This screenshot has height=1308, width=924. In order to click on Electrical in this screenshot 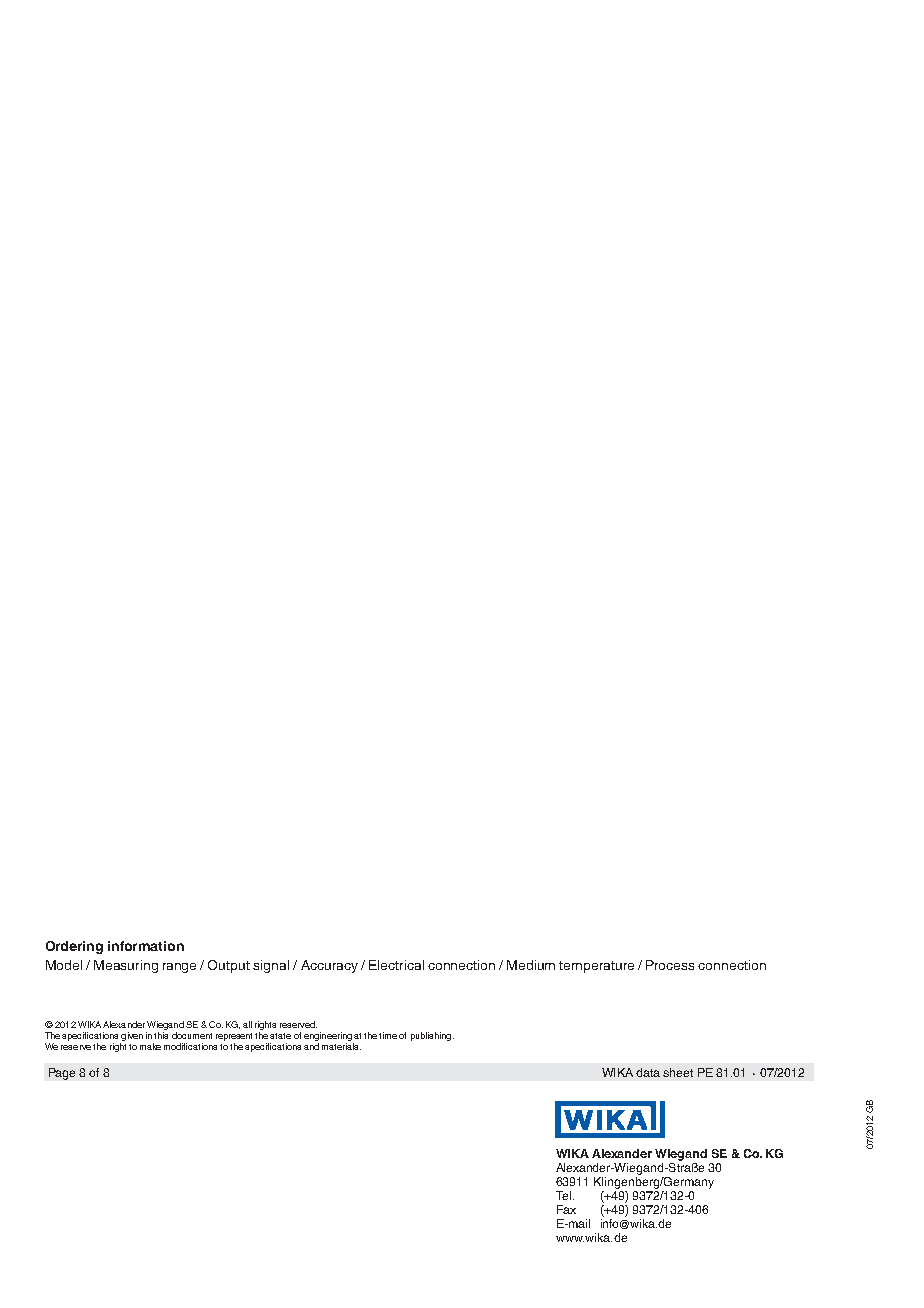, I will do `click(396, 965)`.
